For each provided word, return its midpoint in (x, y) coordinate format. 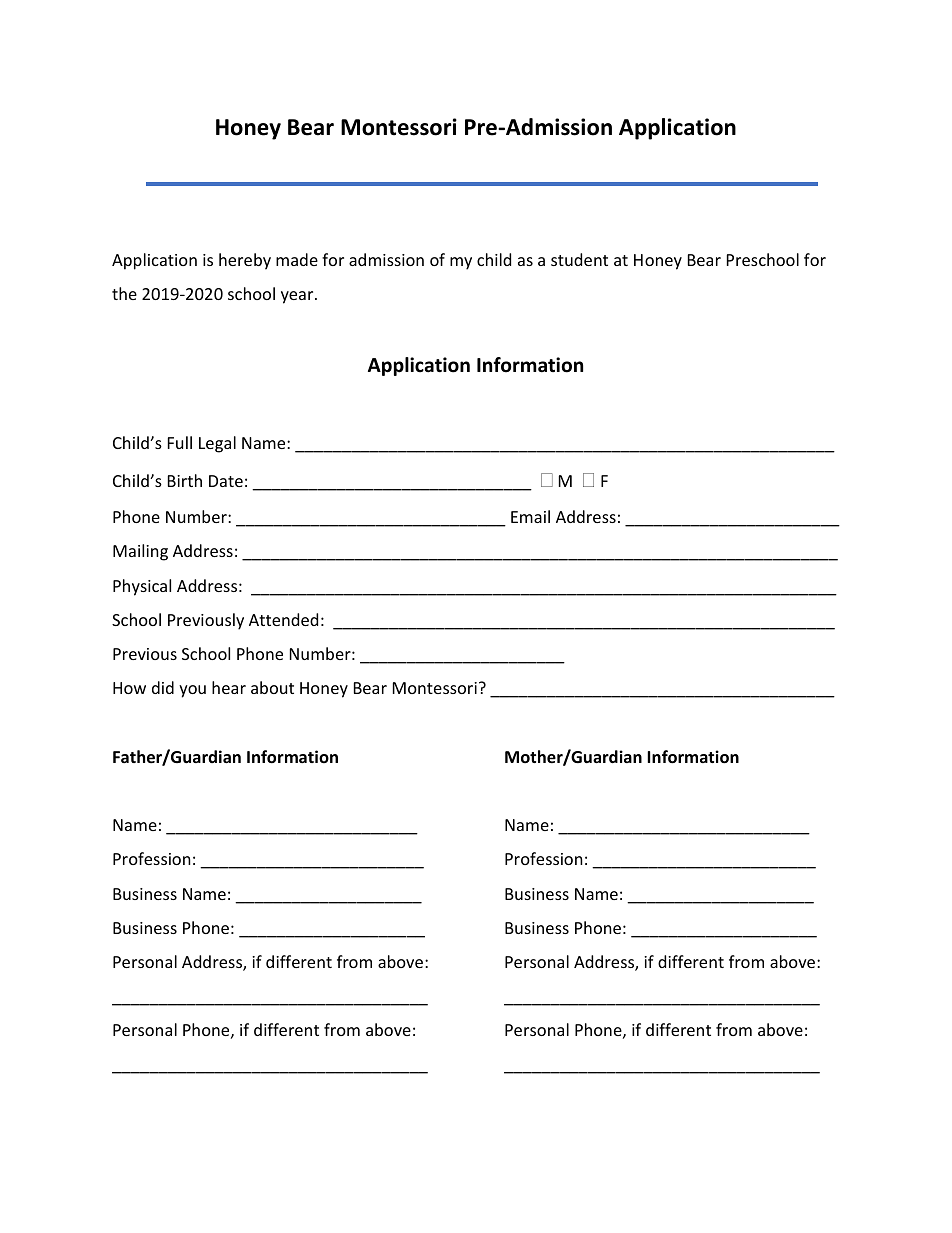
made (297, 259)
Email (530, 516)
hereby (245, 261)
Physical (142, 587)
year (298, 297)
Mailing (140, 552)
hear (229, 687)
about (272, 687)
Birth (185, 480)
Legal (217, 444)
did (163, 687)
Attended (283, 619)
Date (226, 481)
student (579, 259)
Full (180, 442)
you (192, 691)
